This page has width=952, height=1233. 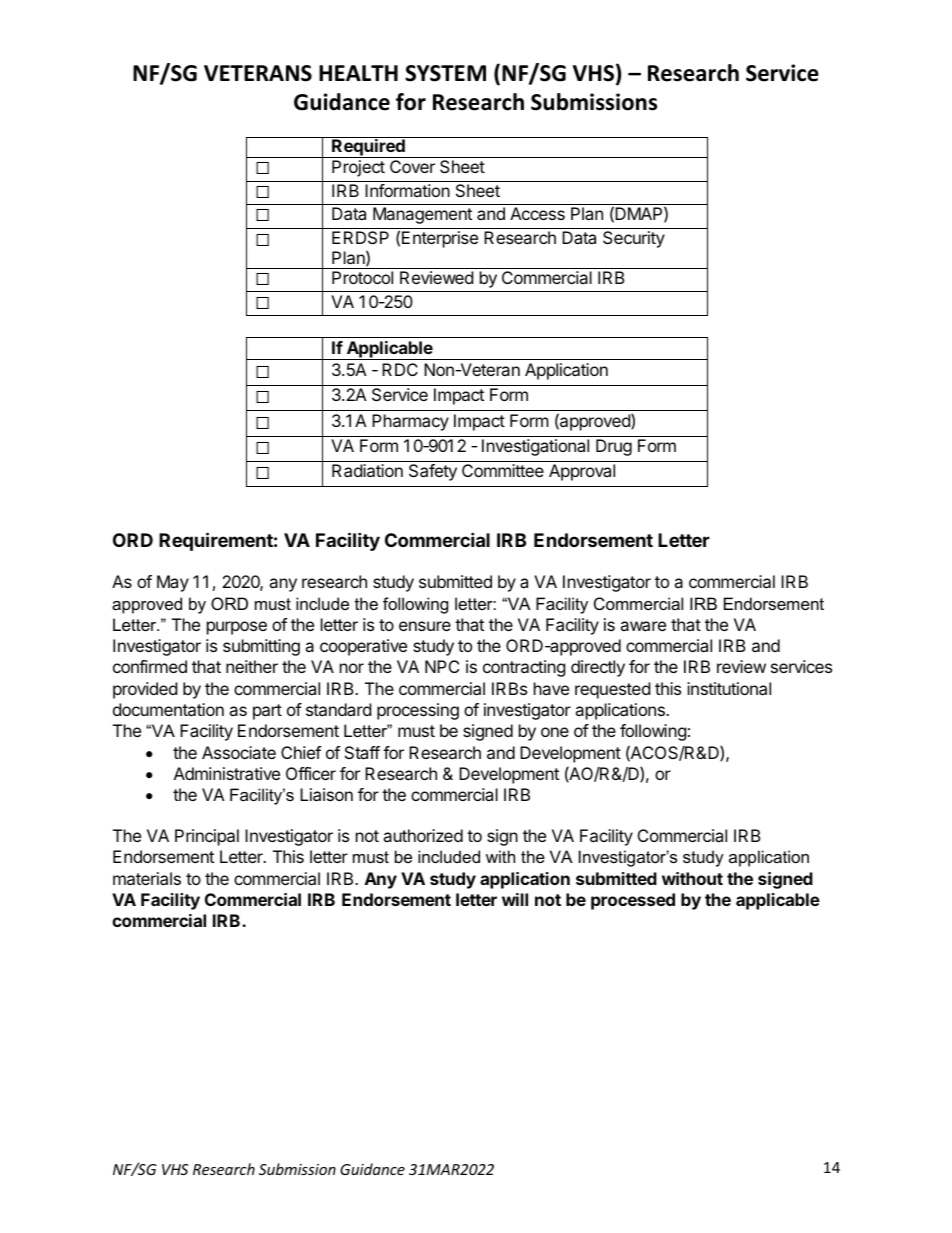 I want to click on Principal, so click(x=207, y=837).
